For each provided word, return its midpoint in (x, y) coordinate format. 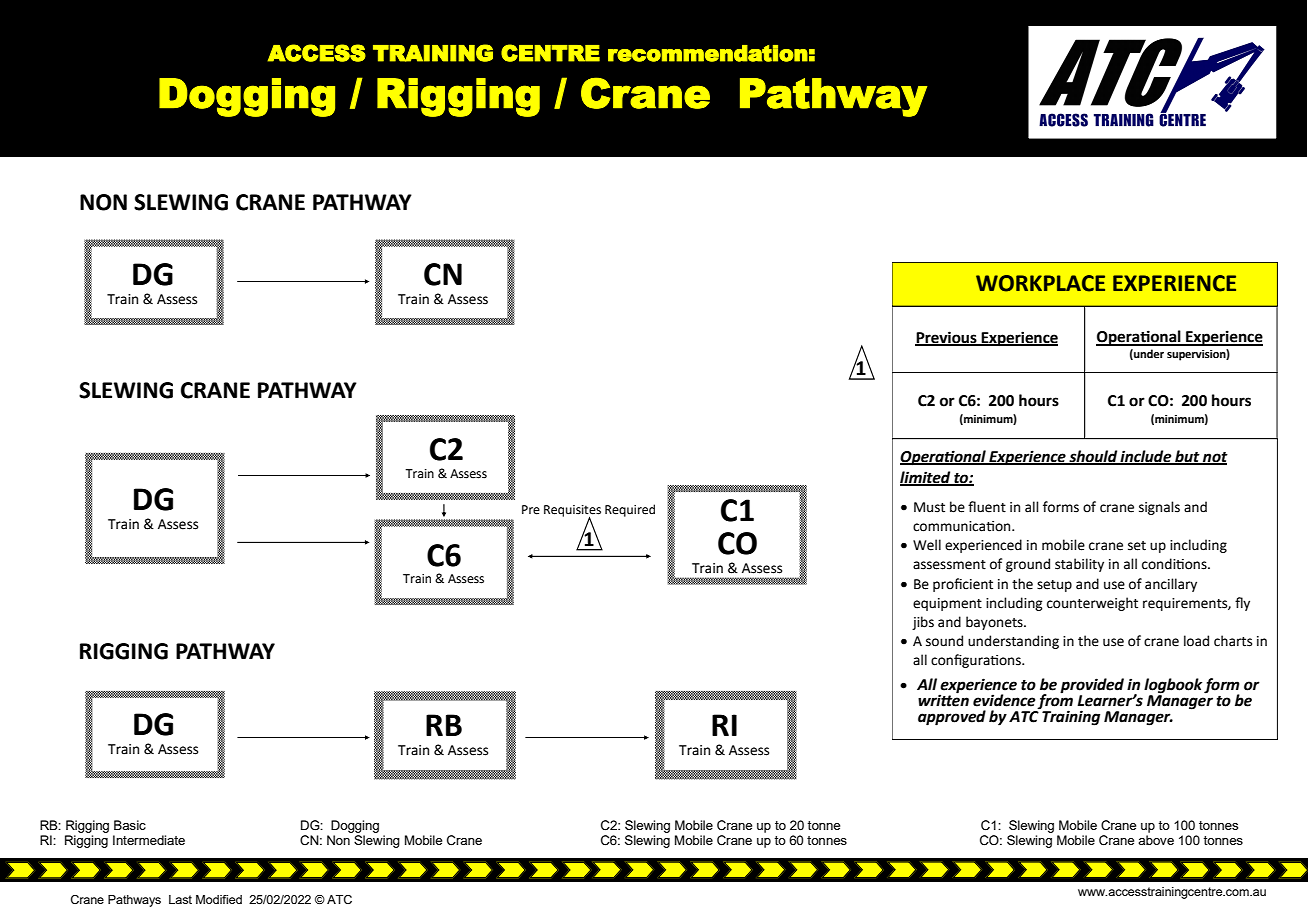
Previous (947, 338)
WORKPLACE (1040, 283)
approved (952, 718)
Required (630, 510)
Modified (219, 899)
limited (926, 478)
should (1093, 457)
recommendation (708, 53)
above (1156, 840)
